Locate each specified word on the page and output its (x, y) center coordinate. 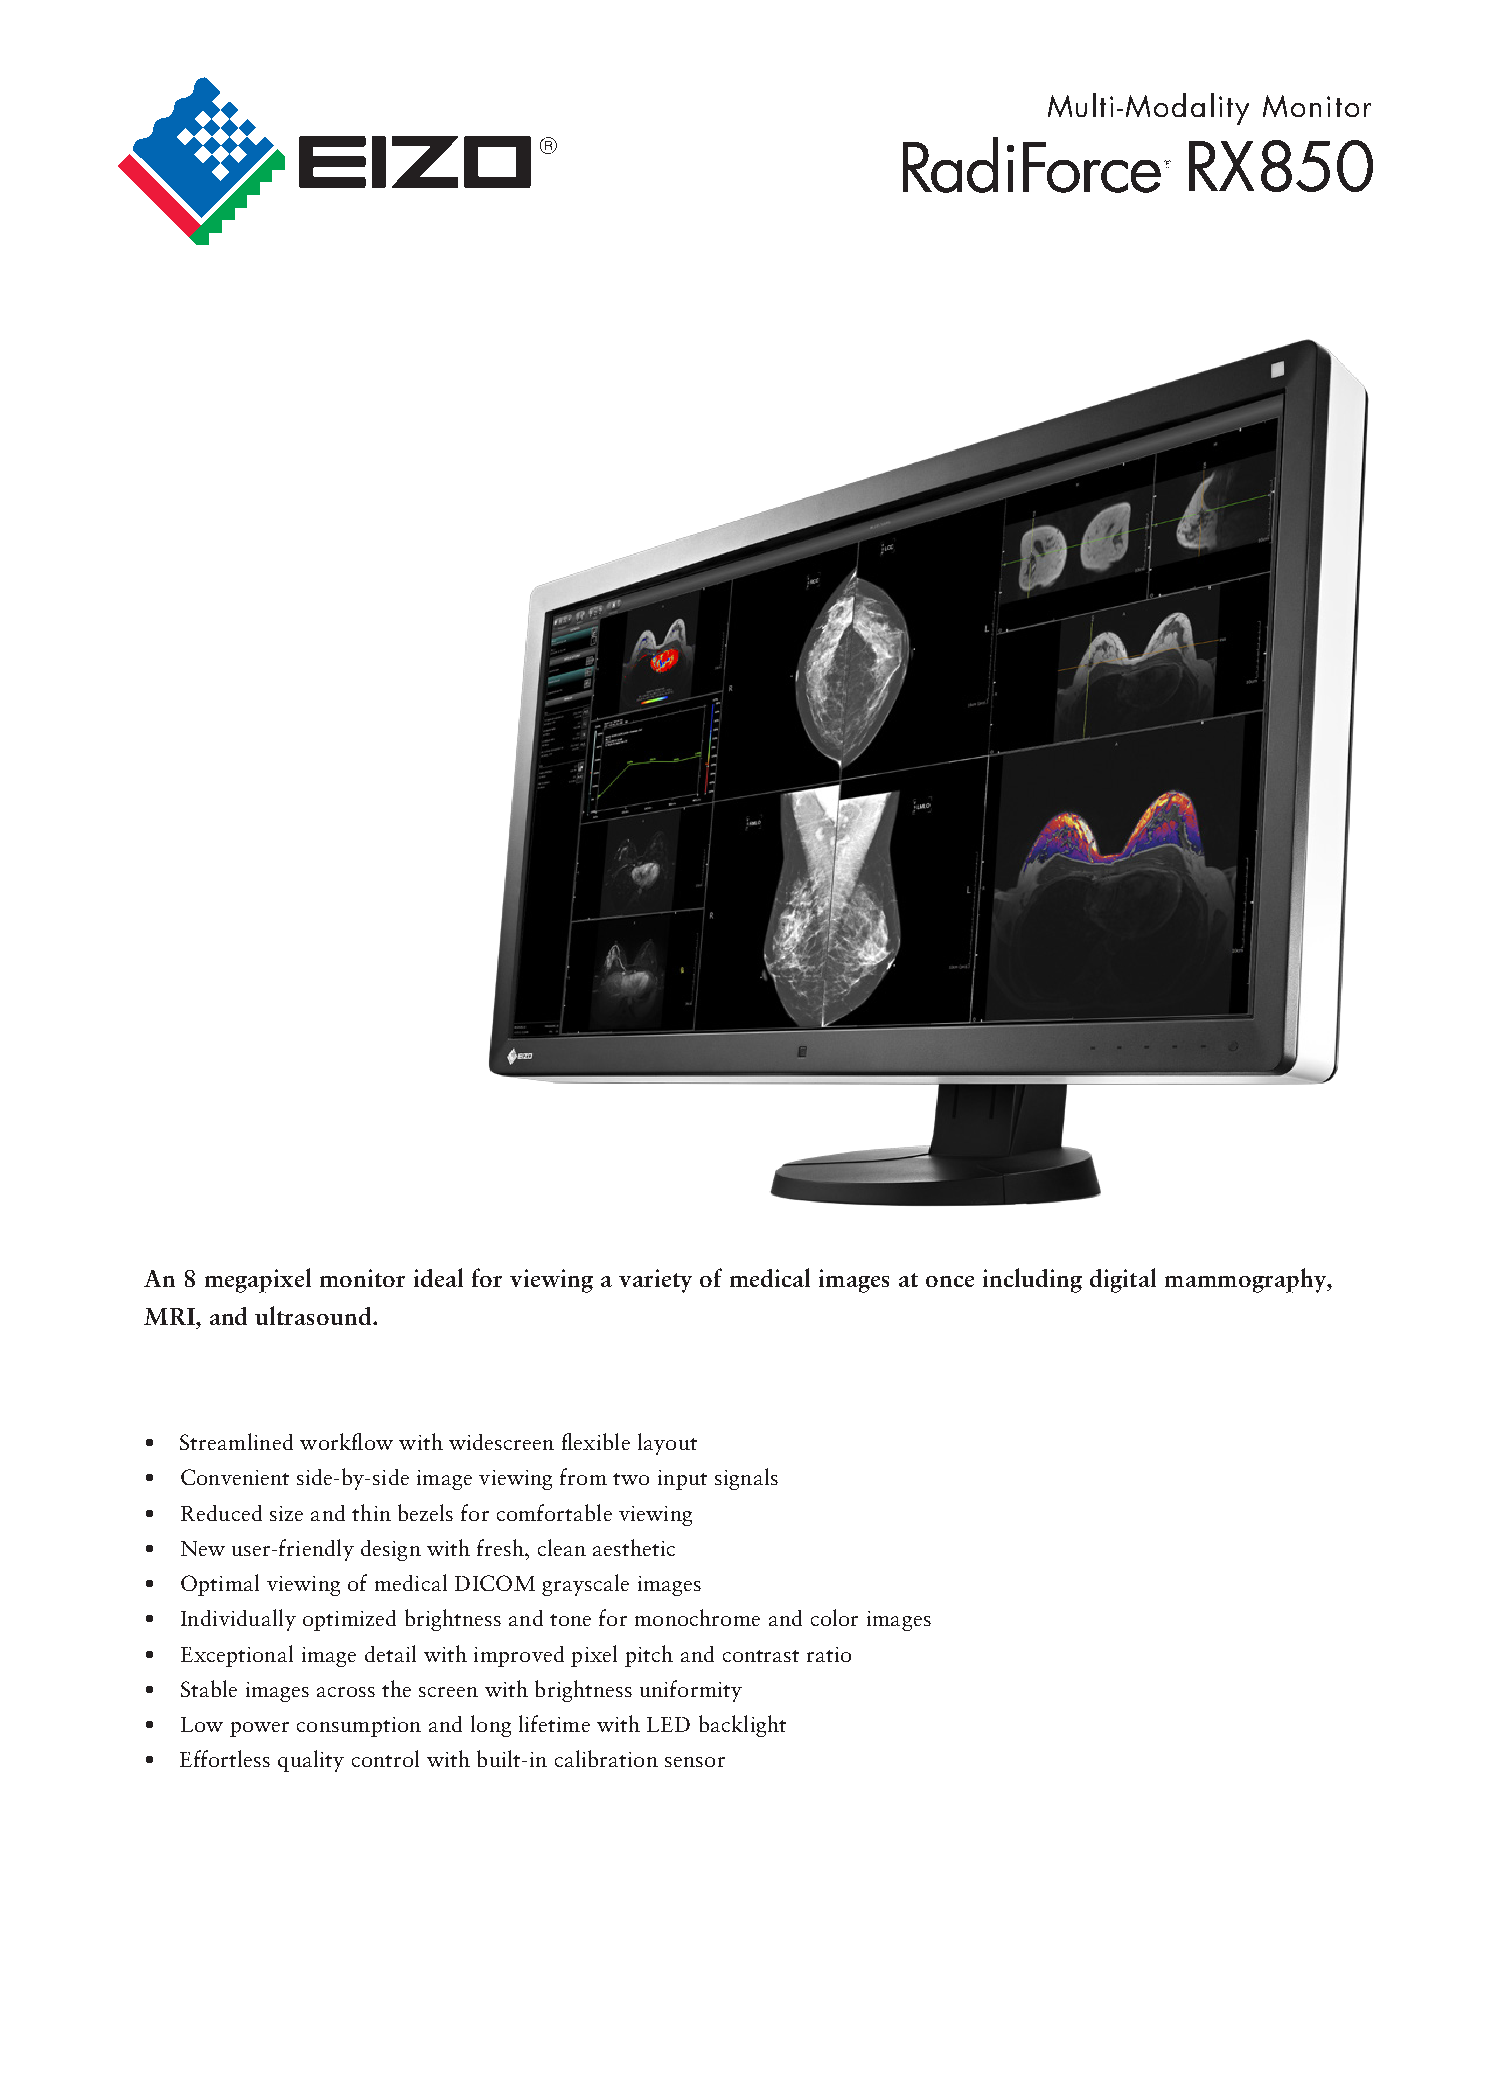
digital (1123, 1280)
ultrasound (314, 1315)
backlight (742, 1726)
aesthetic (634, 1547)
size (286, 1513)
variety (655, 1281)
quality (311, 1761)
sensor (695, 1762)
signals (746, 1479)
